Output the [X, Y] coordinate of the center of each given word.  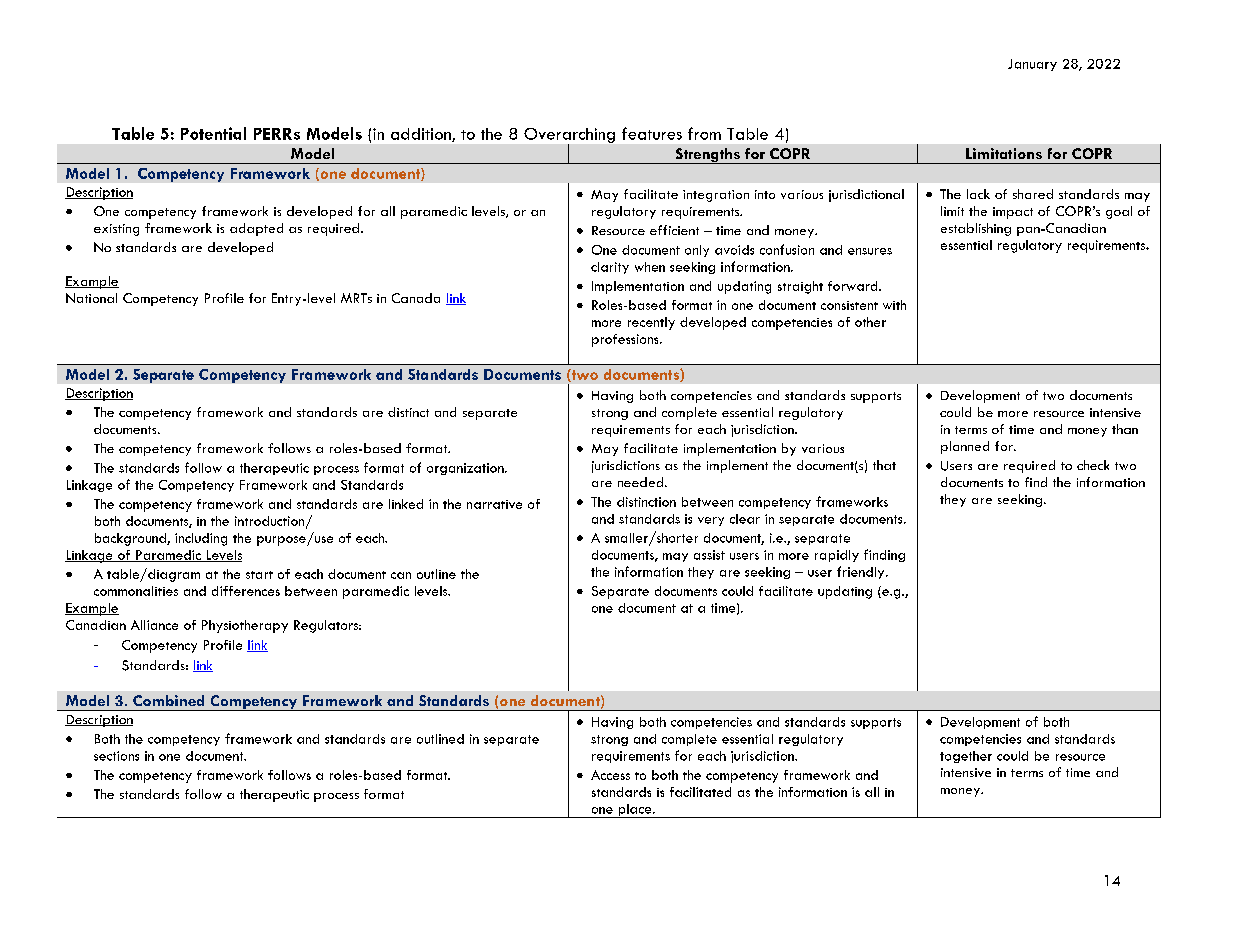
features [652, 133]
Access [610, 775]
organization [466, 469]
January [1032, 65]
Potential [213, 133]
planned [965, 447]
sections [116, 756]
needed [642, 482]
